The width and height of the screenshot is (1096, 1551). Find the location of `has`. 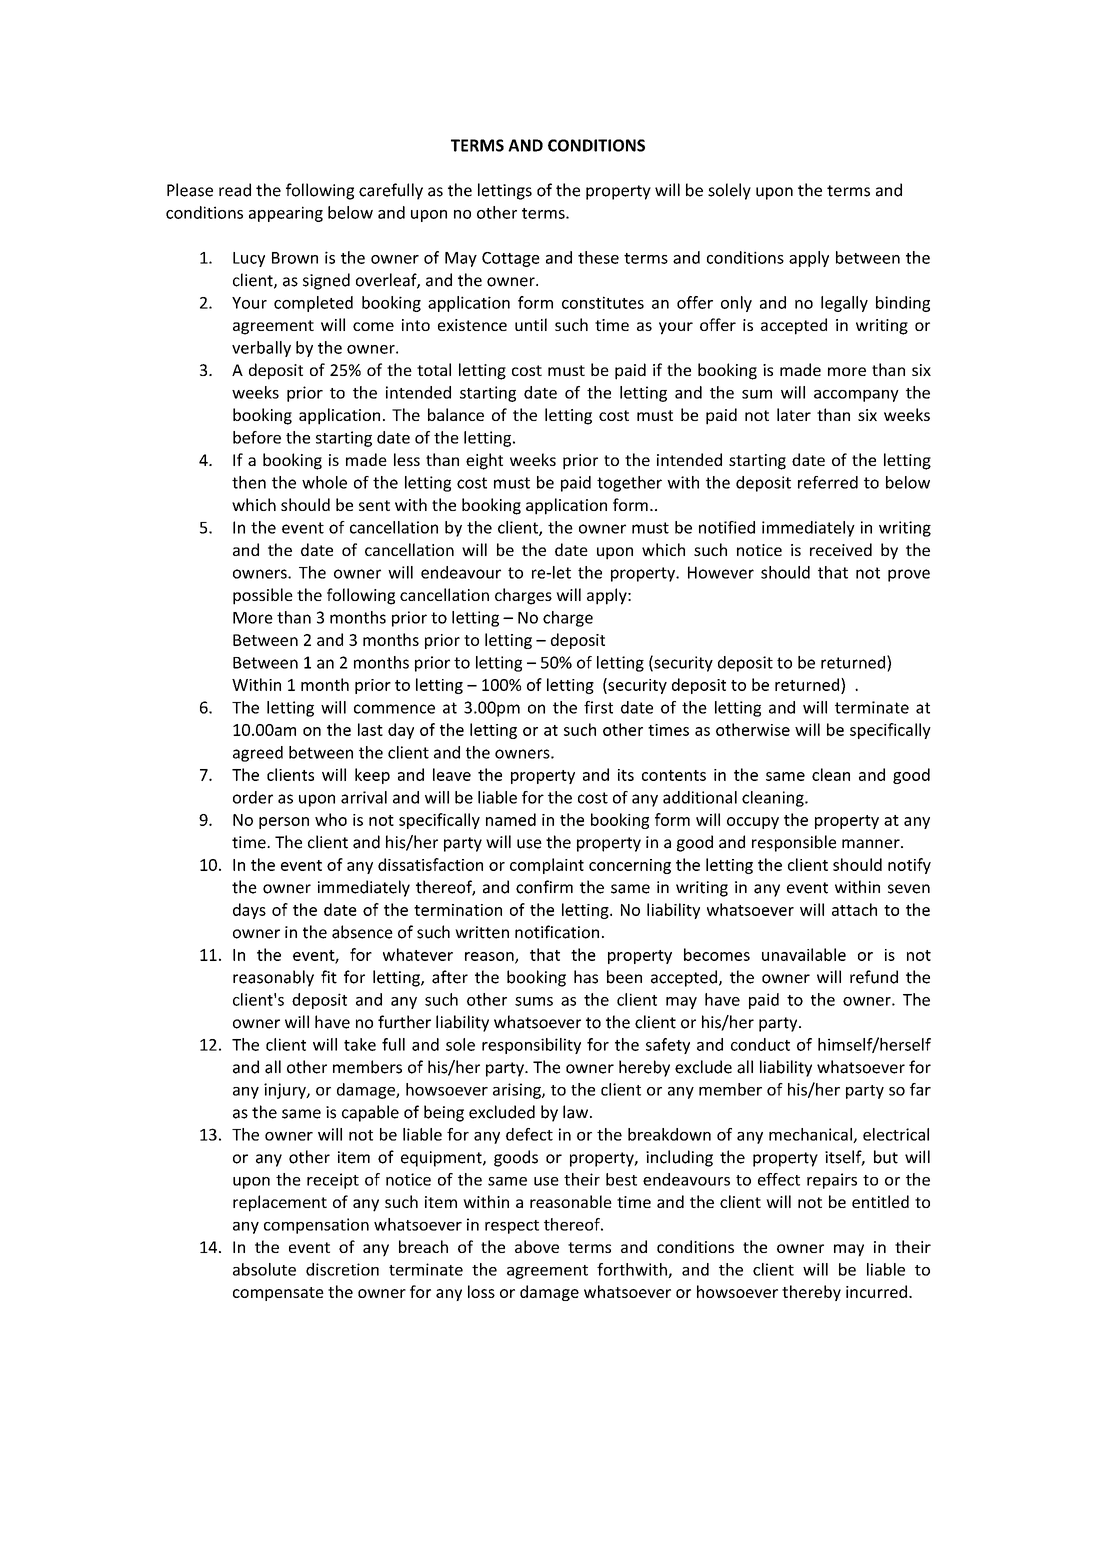

has is located at coordinates (586, 977).
